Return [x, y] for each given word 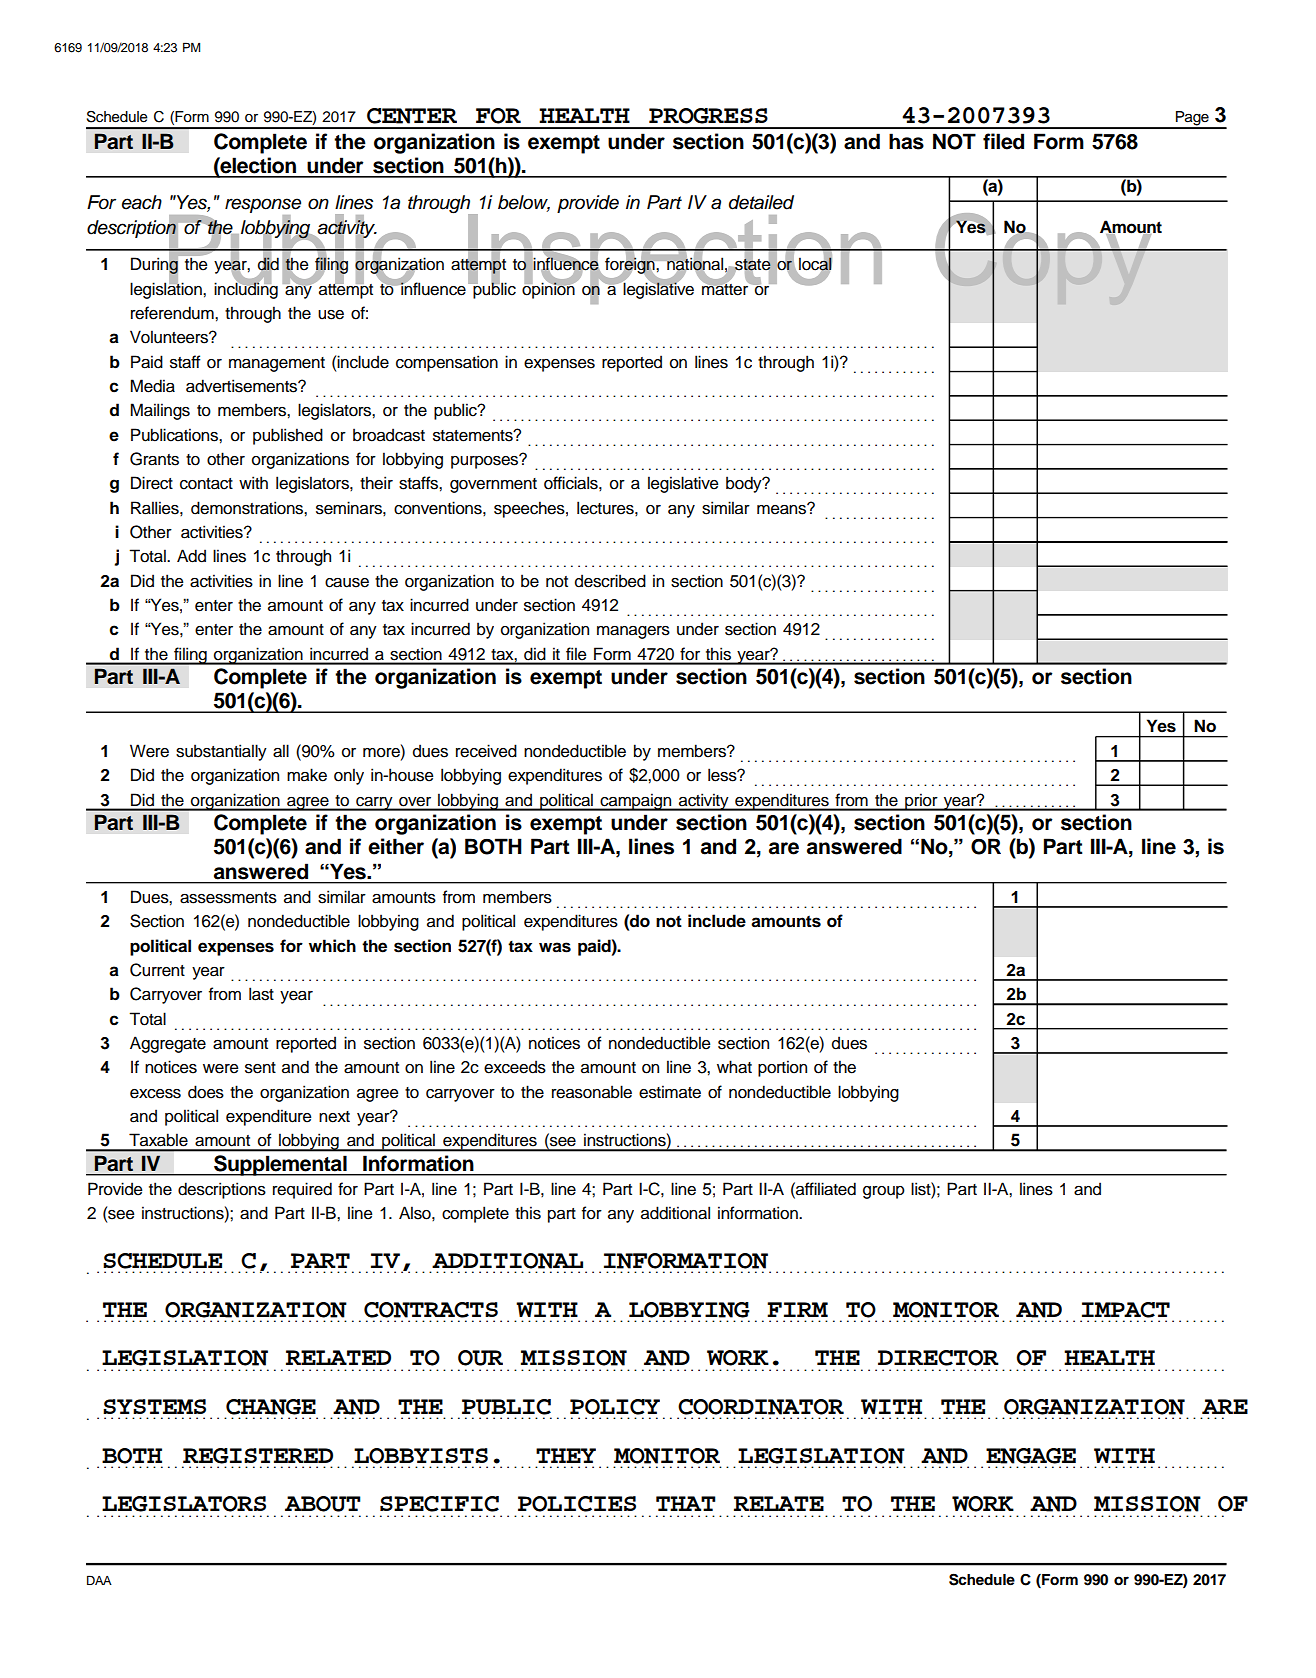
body [745, 484]
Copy [1044, 259]
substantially [221, 752]
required [302, 1190]
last [261, 994]
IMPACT [1126, 1310]
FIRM [797, 1309]
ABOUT [323, 1504]
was [555, 947]
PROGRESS [708, 116]
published [288, 436]
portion [782, 1068]
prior [921, 802]
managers [633, 632]
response [263, 207]
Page [1192, 119]
